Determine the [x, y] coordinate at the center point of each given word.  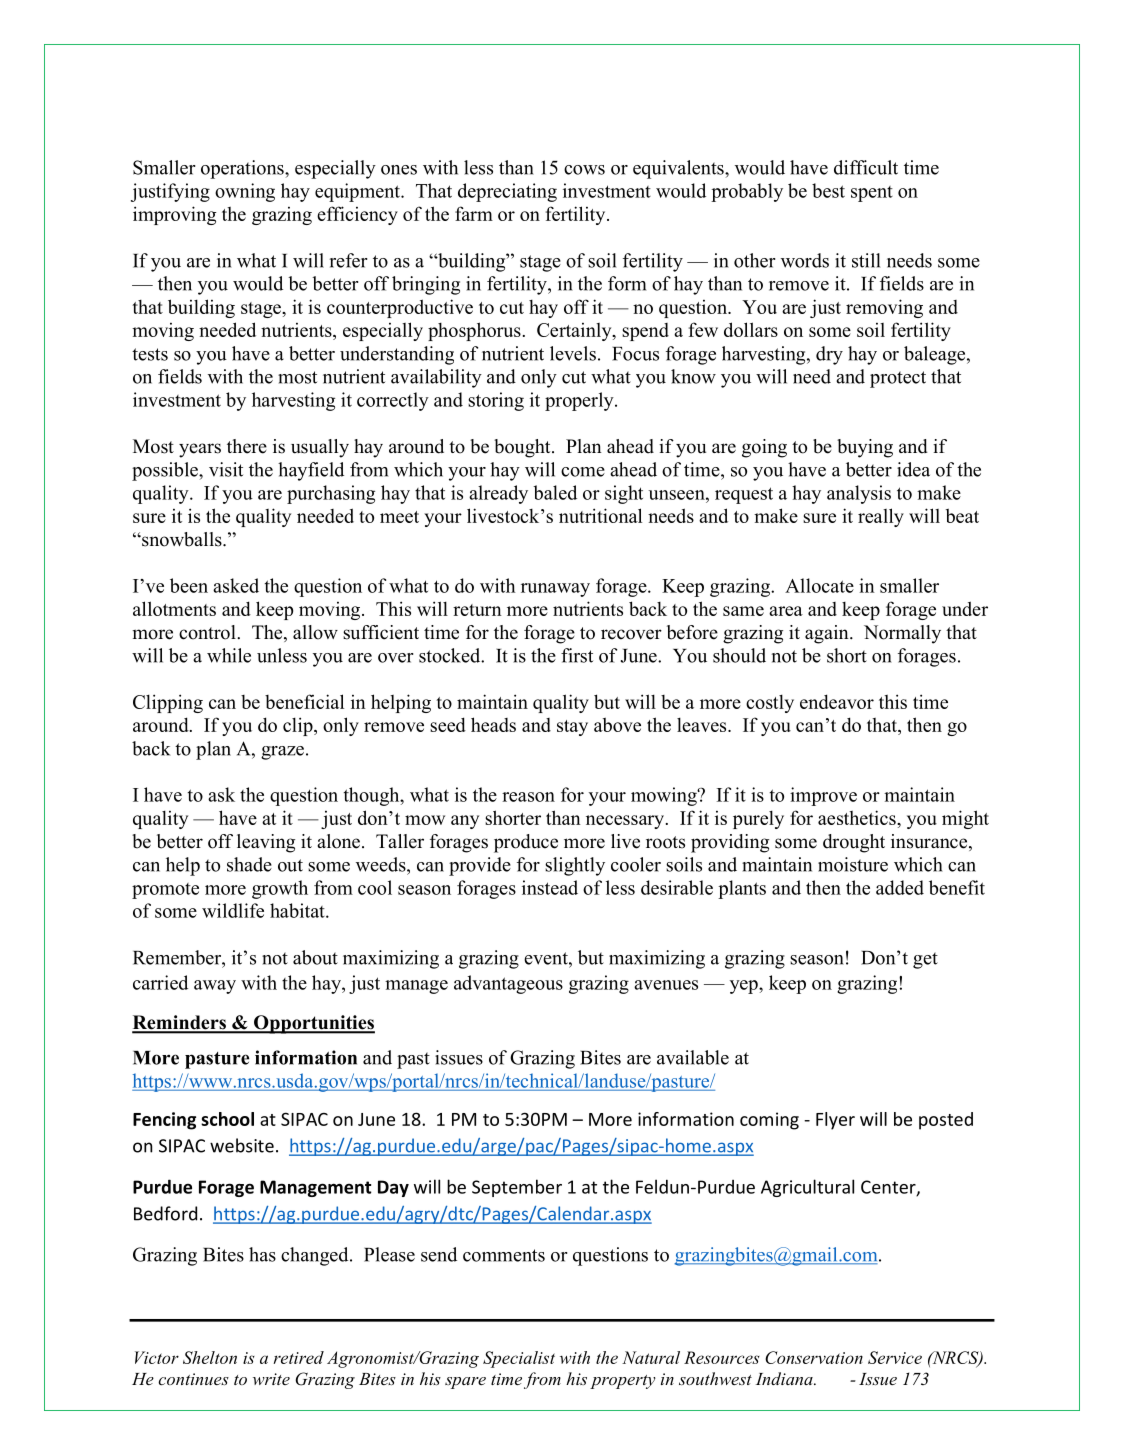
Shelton [210, 1357]
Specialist [519, 1359]
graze [282, 753]
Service [895, 1357]
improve [823, 796]
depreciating [507, 192]
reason [528, 797]
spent [872, 194]
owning [245, 192]
